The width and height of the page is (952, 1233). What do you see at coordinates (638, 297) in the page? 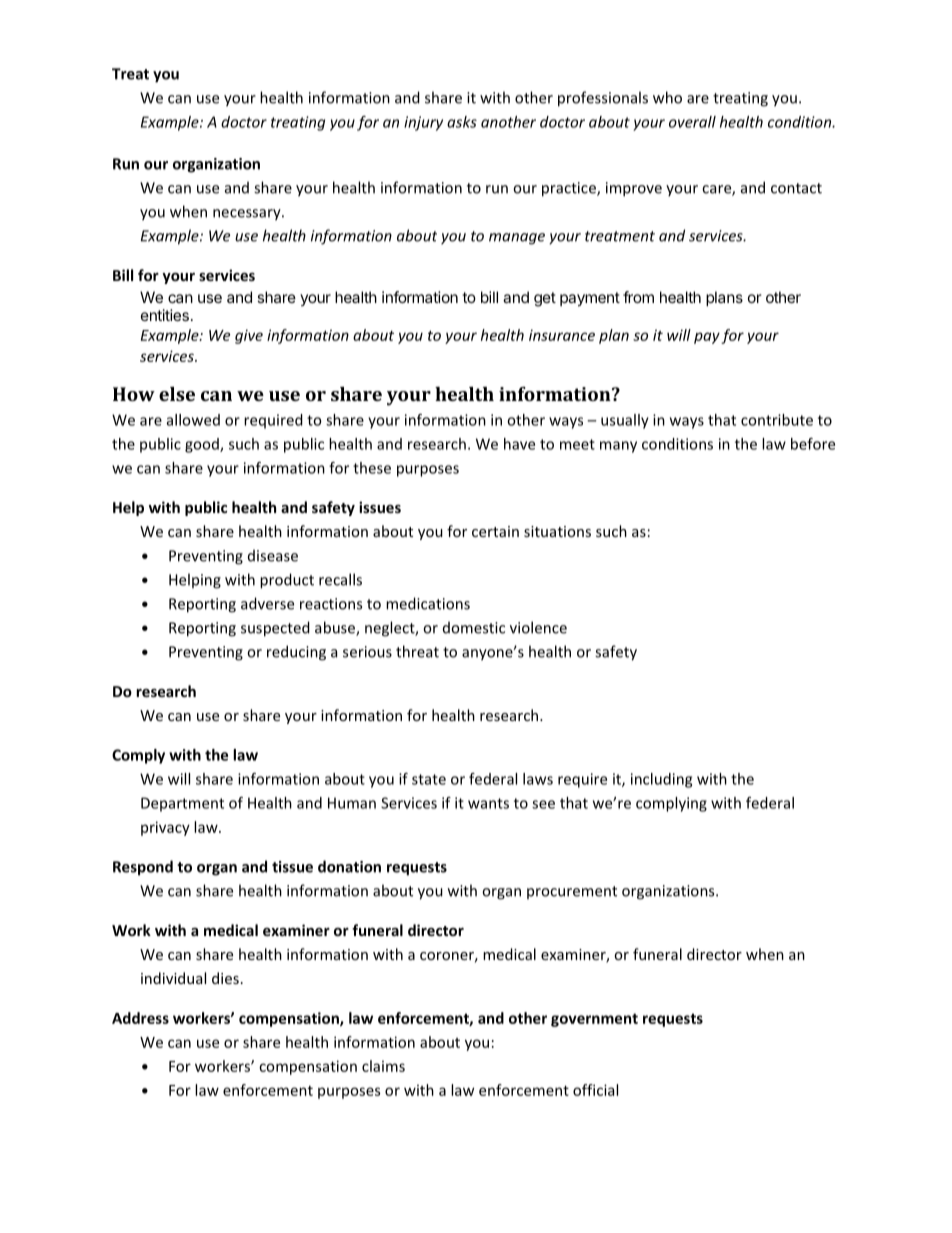
I see `from` at bounding box center [638, 297].
